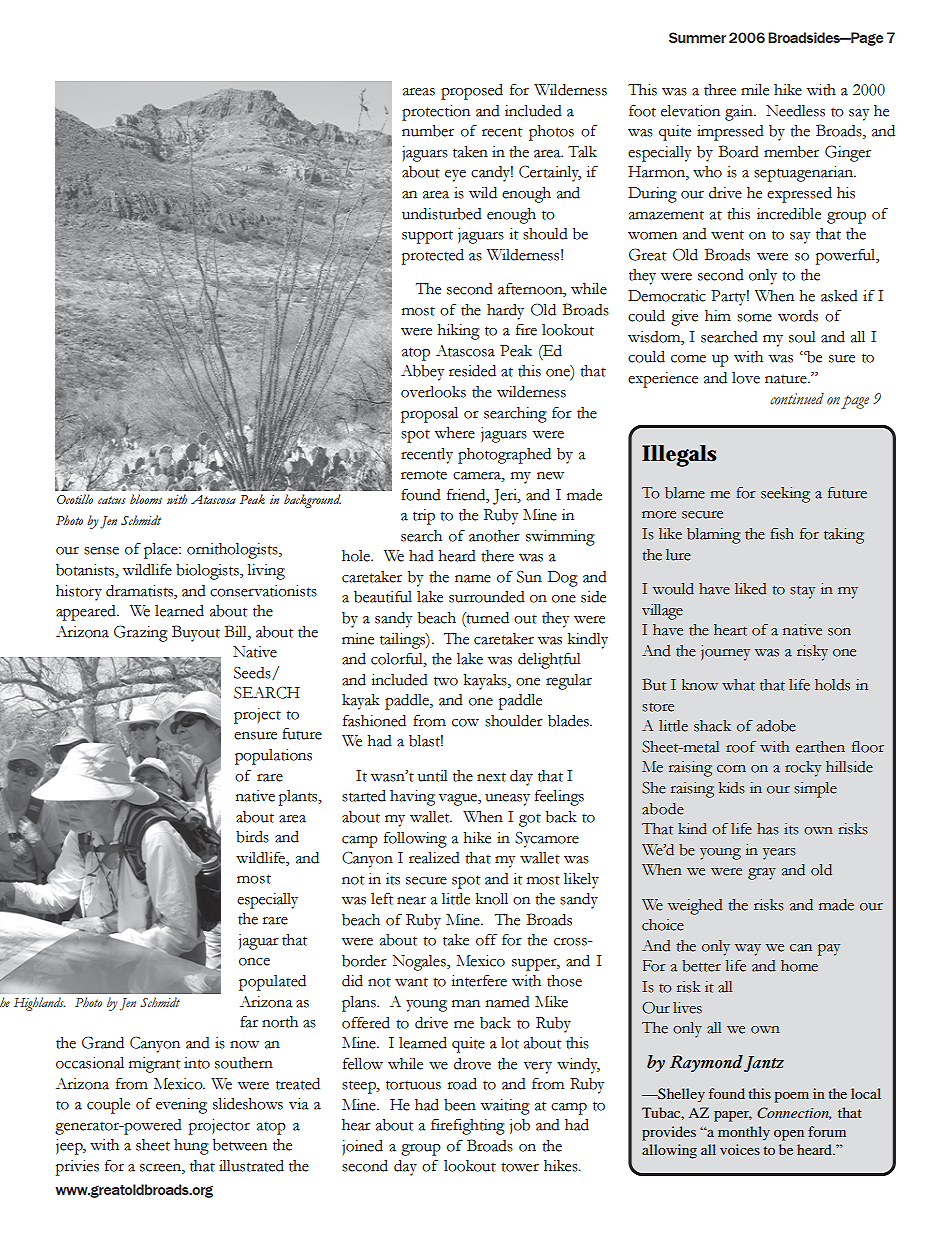 This screenshot has height=1233, width=952. What do you see at coordinates (273, 757) in the screenshot?
I see `populations` at bounding box center [273, 757].
